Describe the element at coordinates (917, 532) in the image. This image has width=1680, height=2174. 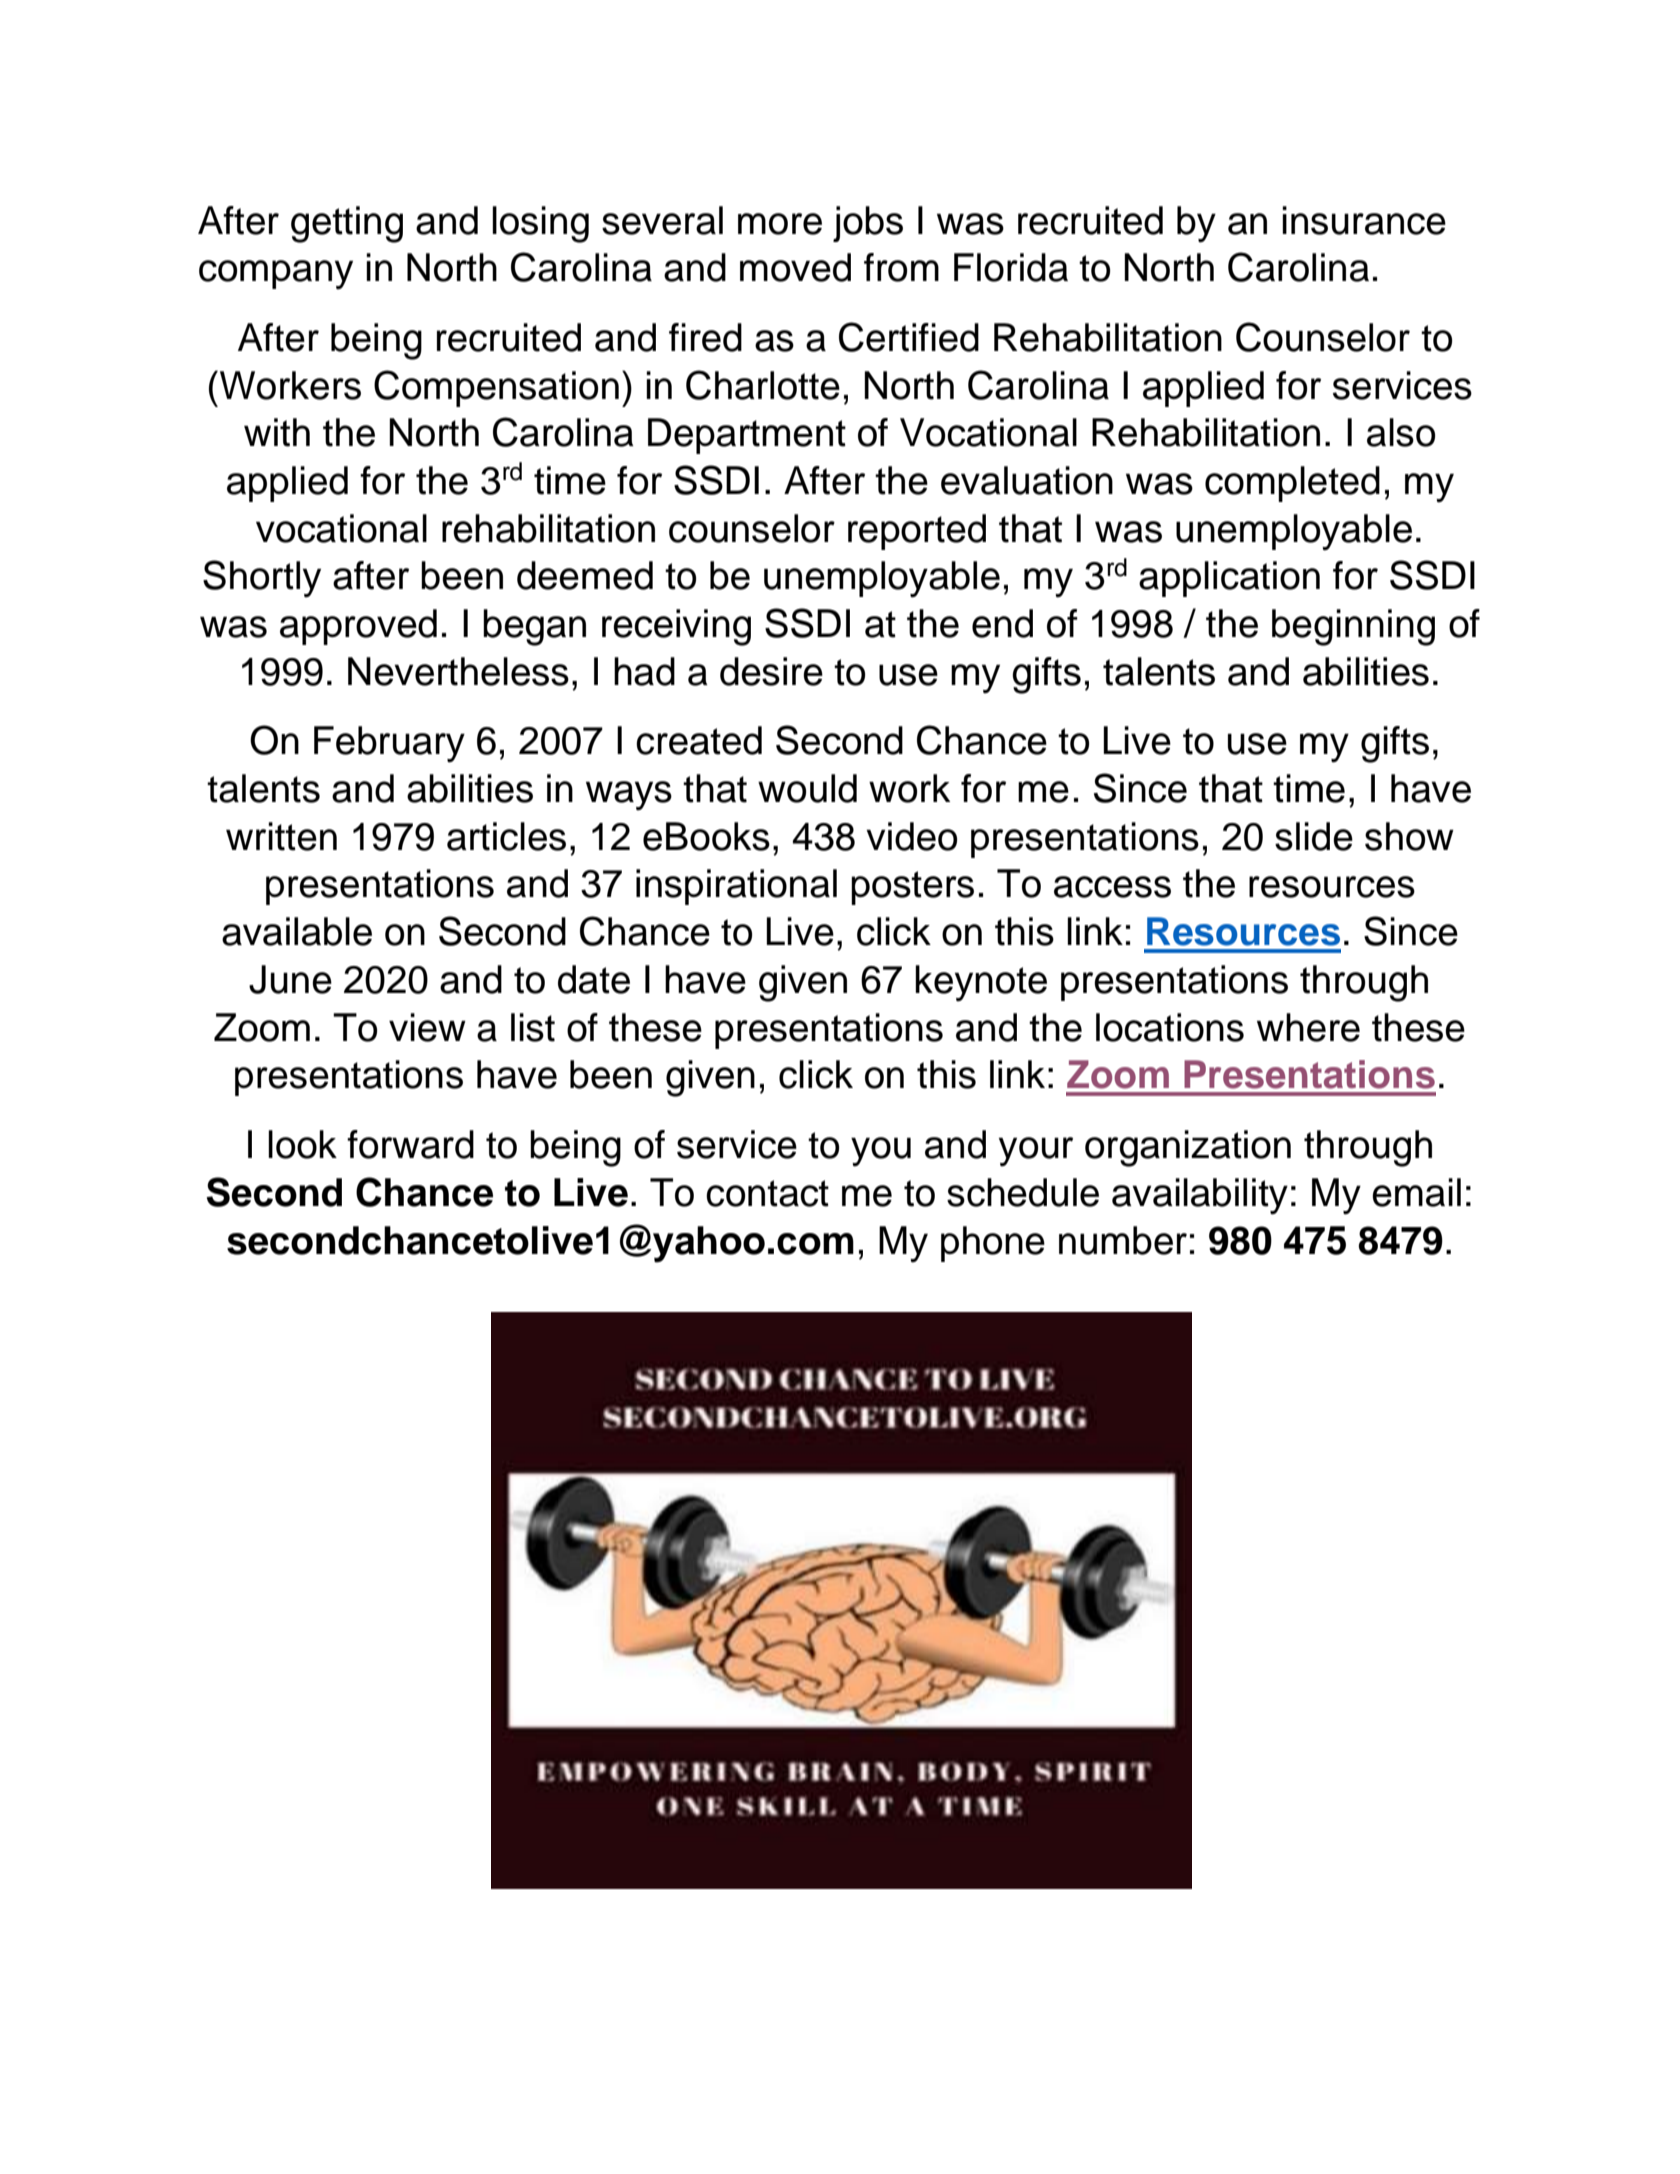
I see `reported` at that location.
